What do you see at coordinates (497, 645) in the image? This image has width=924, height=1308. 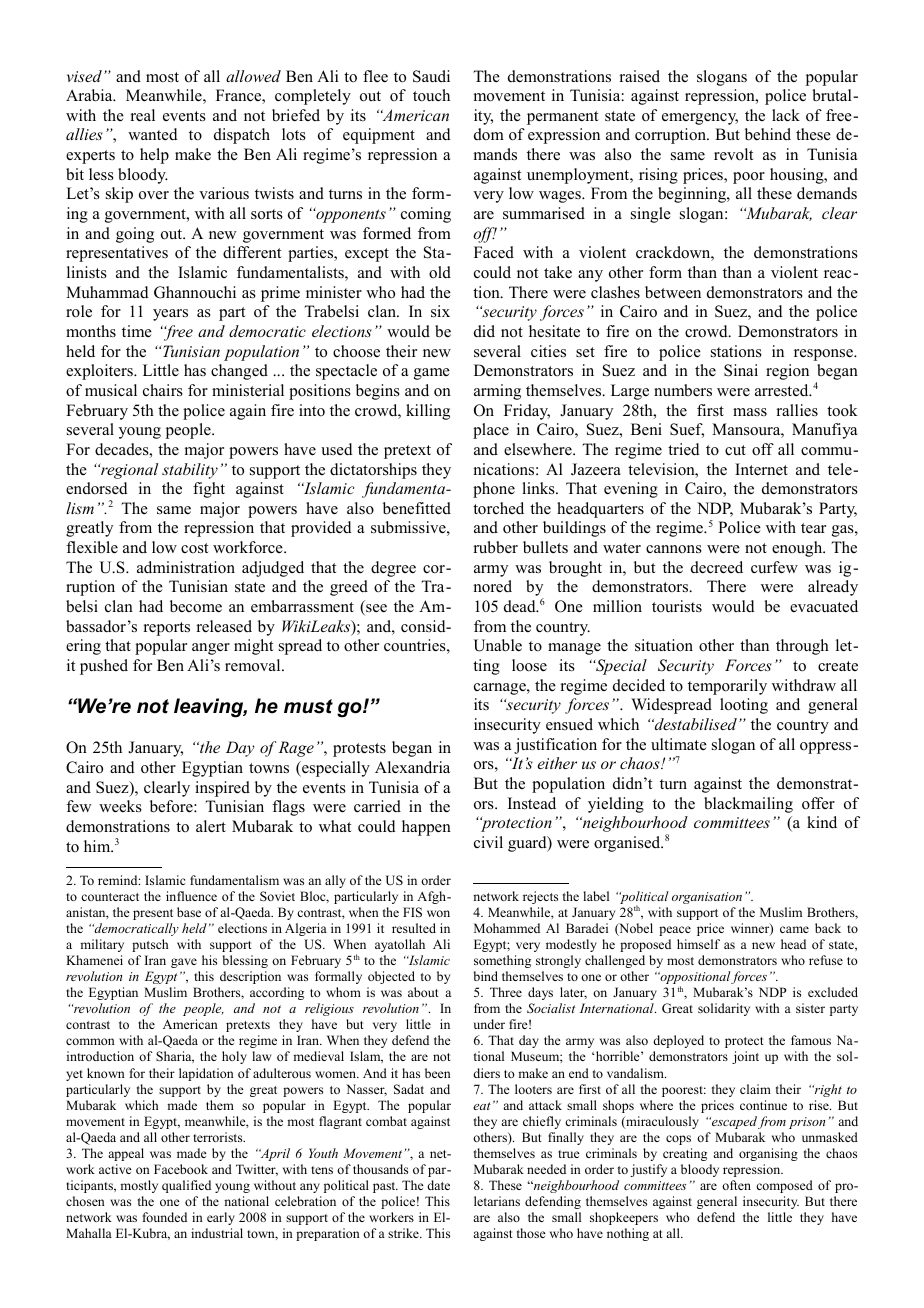 I see `Unable` at bounding box center [497, 645].
